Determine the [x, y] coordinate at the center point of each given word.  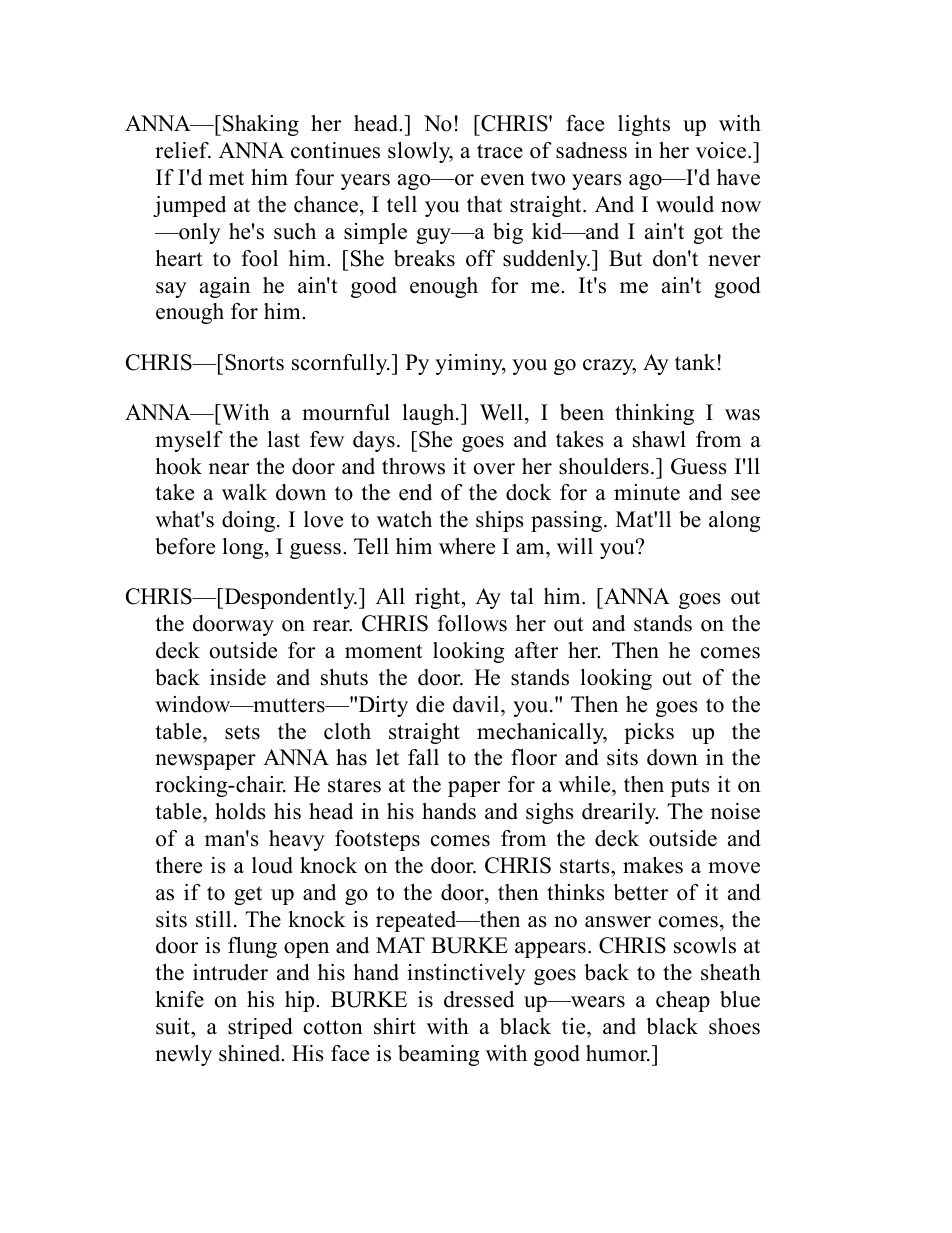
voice [722, 150]
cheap [683, 1001]
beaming [438, 1055]
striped [260, 1028]
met [226, 178]
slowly [420, 152]
